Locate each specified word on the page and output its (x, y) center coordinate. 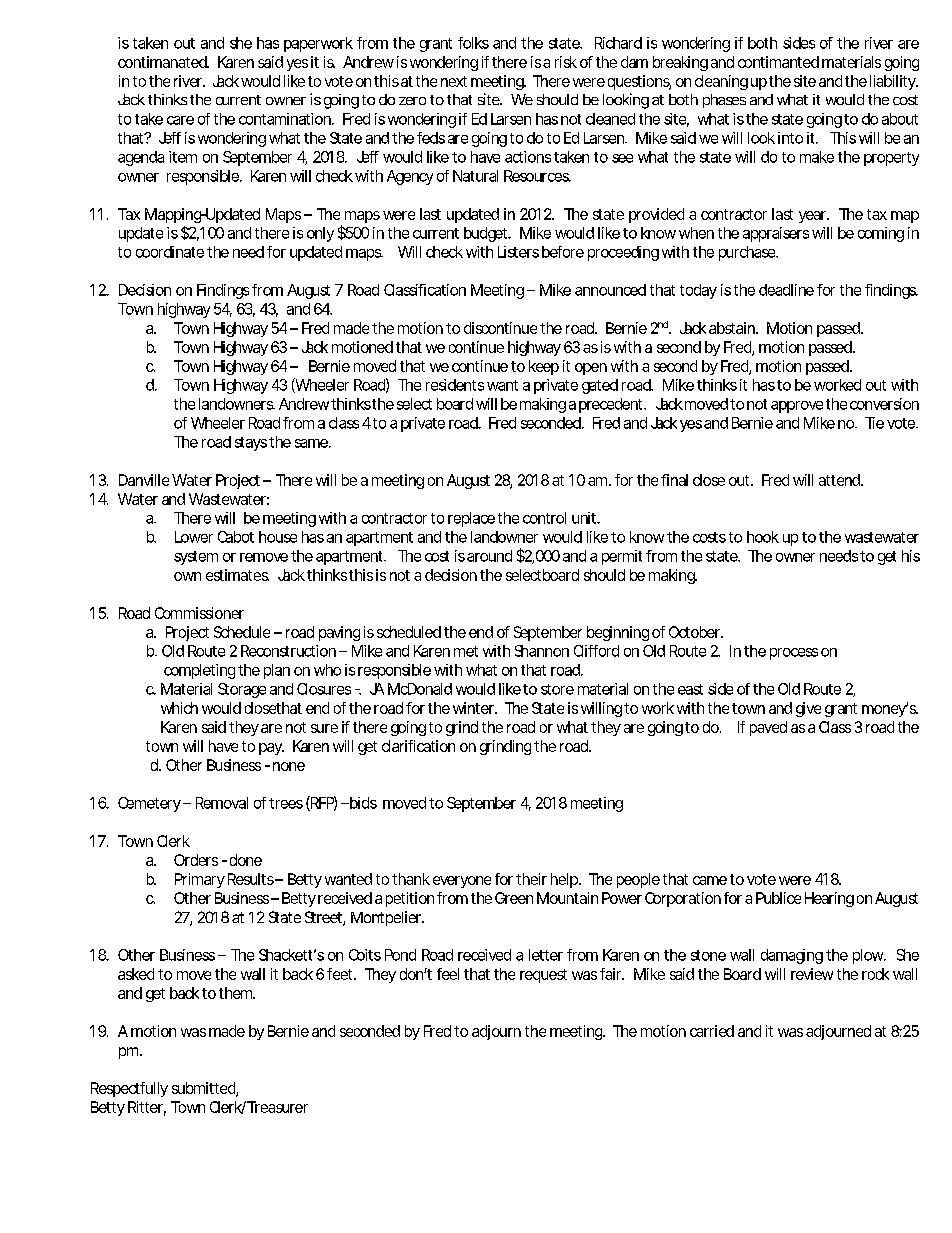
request (543, 976)
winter (475, 708)
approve (797, 407)
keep (544, 367)
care (180, 120)
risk (566, 62)
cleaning (721, 82)
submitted (204, 1089)
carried (712, 1031)
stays (251, 444)
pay (271, 749)
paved (768, 728)
